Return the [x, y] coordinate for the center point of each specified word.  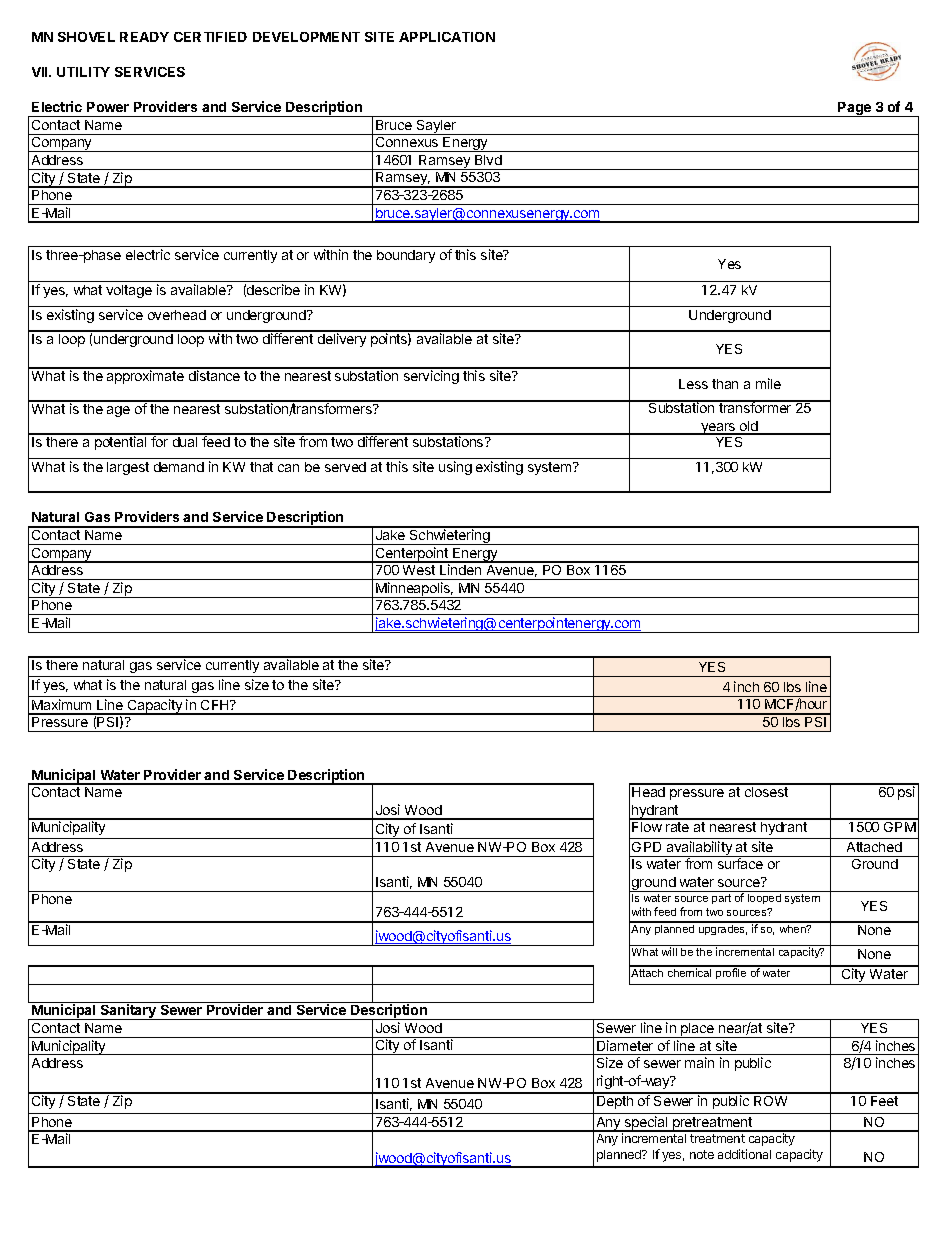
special [646, 1124]
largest [128, 468]
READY [144, 37]
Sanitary [129, 1012]
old [749, 427]
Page [855, 109]
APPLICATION [447, 37]
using [455, 468]
